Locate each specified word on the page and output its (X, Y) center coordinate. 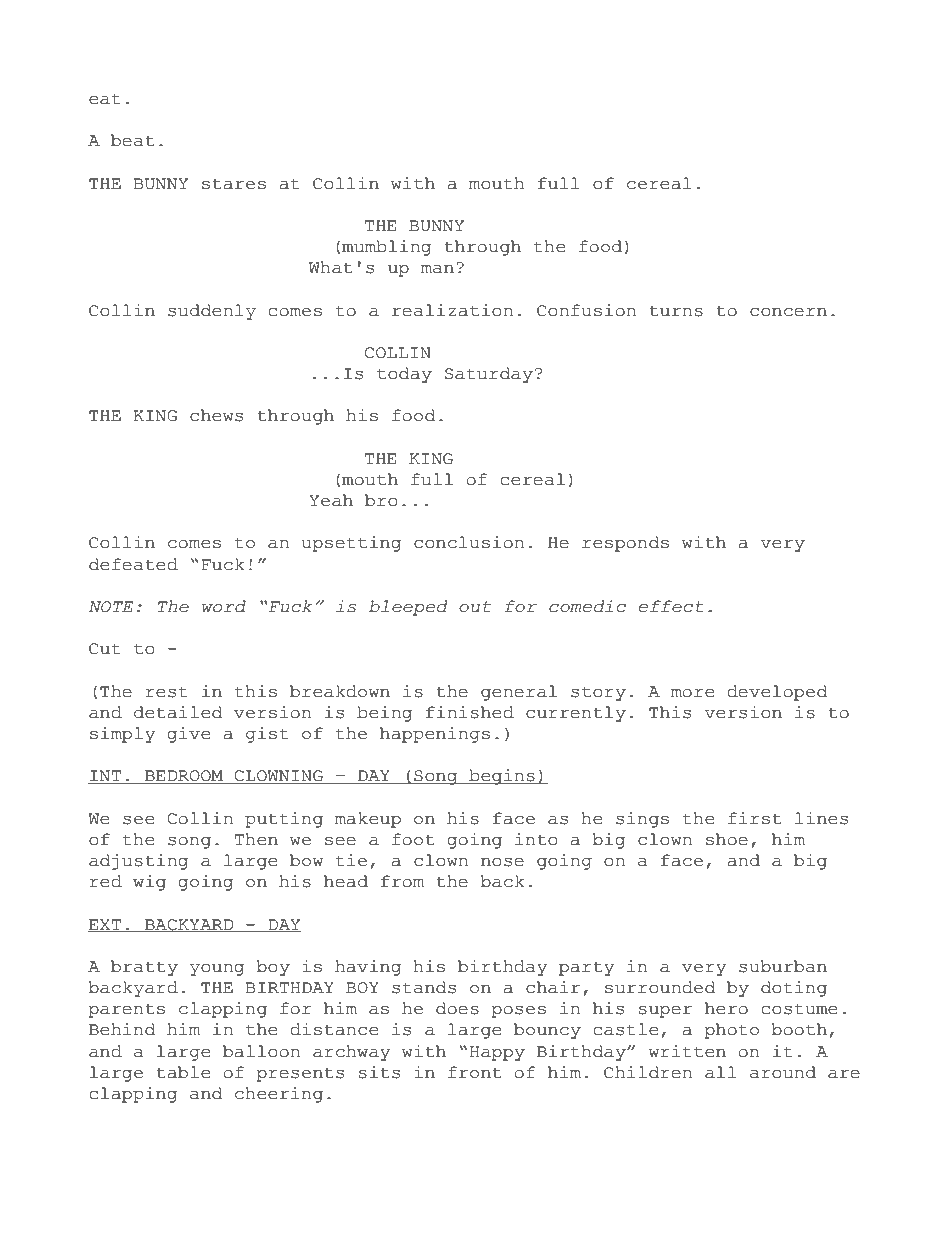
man (437, 269)
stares (234, 184)
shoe (727, 839)
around (783, 1072)
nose (502, 862)
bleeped (408, 608)
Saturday (489, 375)
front (474, 1072)
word (224, 606)
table (183, 1072)
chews (216, 415)
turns (676, 311)
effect (671, 606)
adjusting (138, 862)
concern (788, 312)
